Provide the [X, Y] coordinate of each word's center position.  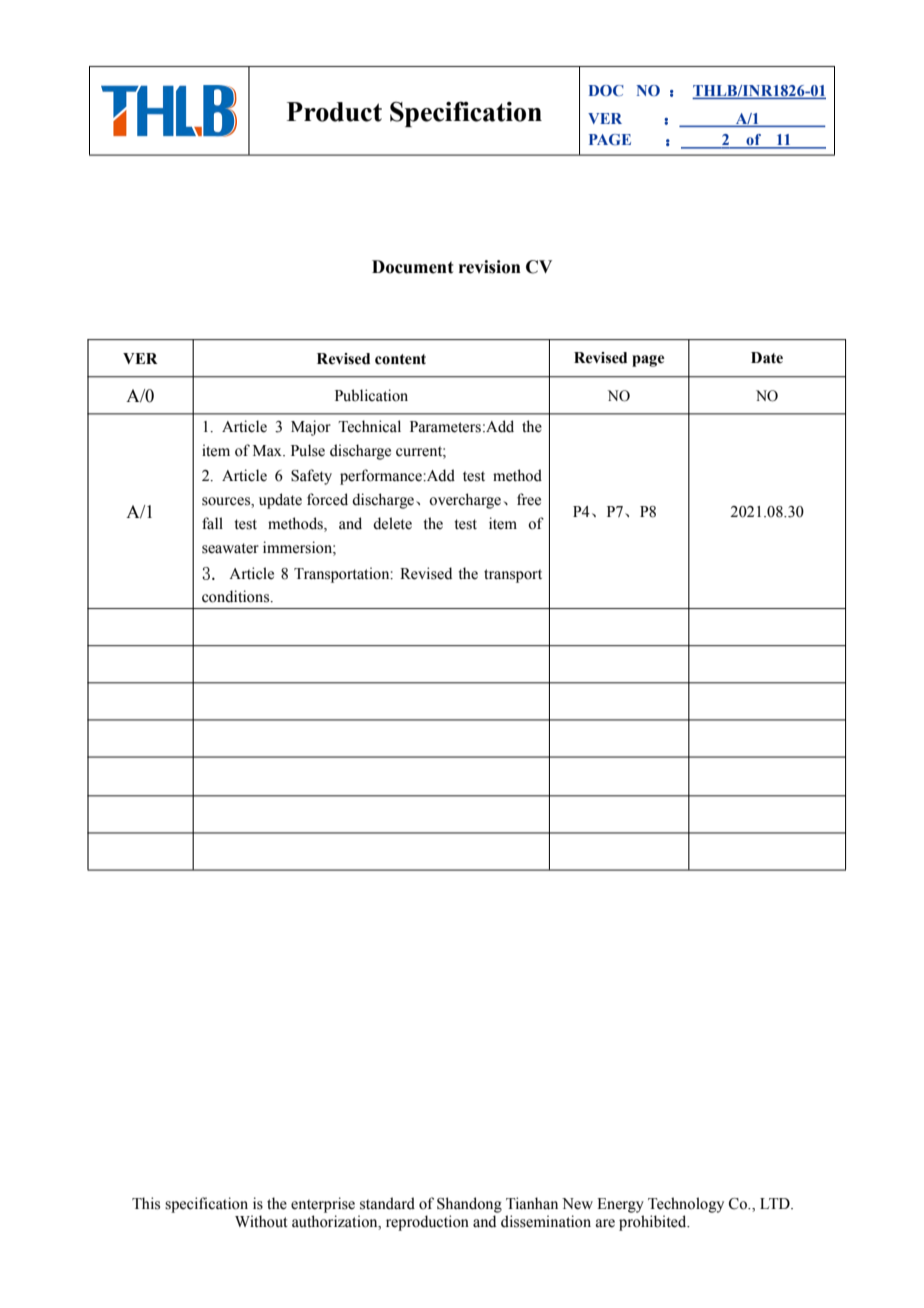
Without [261, 1221]
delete [392, 523]
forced [327, 499]
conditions [237, 596]
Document [412, 267]
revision [490, 267]
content [400, 359]
